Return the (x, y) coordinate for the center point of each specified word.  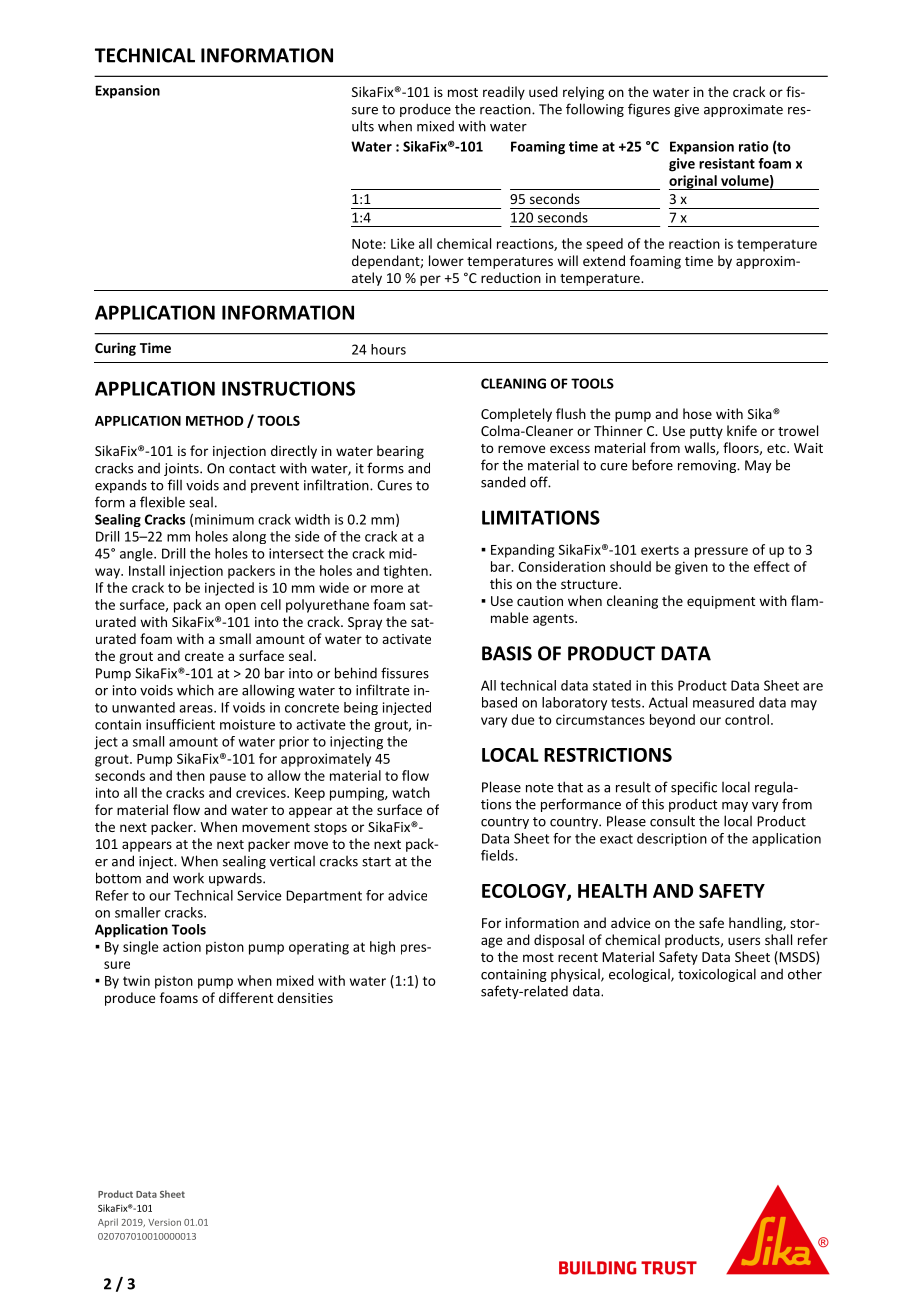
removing (708, 466)
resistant (727, 163)
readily (504, 93)
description (672, 839)
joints (182, 469)
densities (305, 997)
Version (164, 1222)
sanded (503, 482)
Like (403, 243)
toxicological (717, 975)
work (188, 878)
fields (498, 855)
